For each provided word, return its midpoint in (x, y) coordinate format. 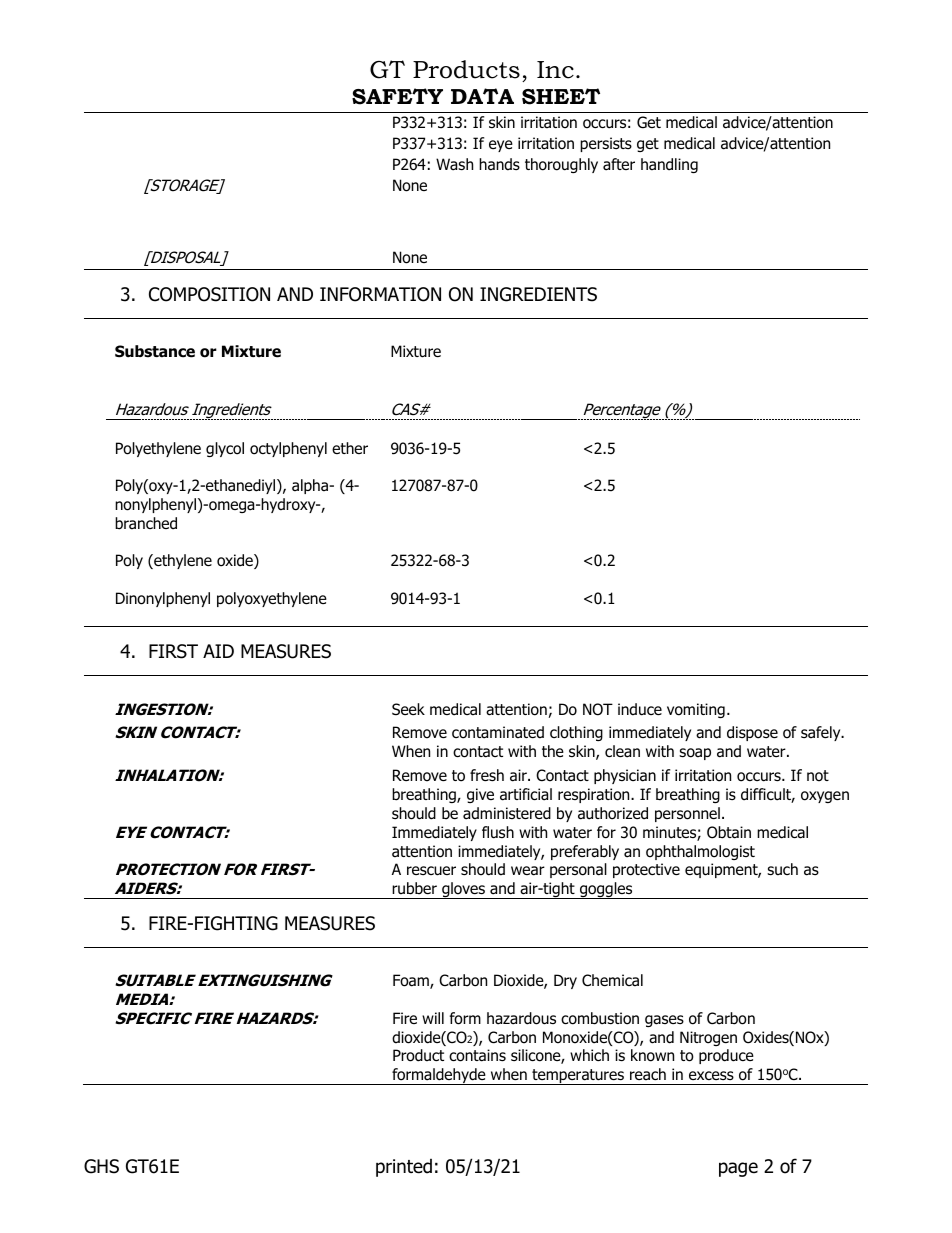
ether (350, 448)
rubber (414, 888)
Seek (408, 709)
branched (146, 523)
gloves (464, 890)
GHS (101, 1166)
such (782, 869)
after (619, 164)
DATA (482, 96)
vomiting (696, 710)
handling (669, 165)
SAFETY (397, 96)
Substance (155, 351)
